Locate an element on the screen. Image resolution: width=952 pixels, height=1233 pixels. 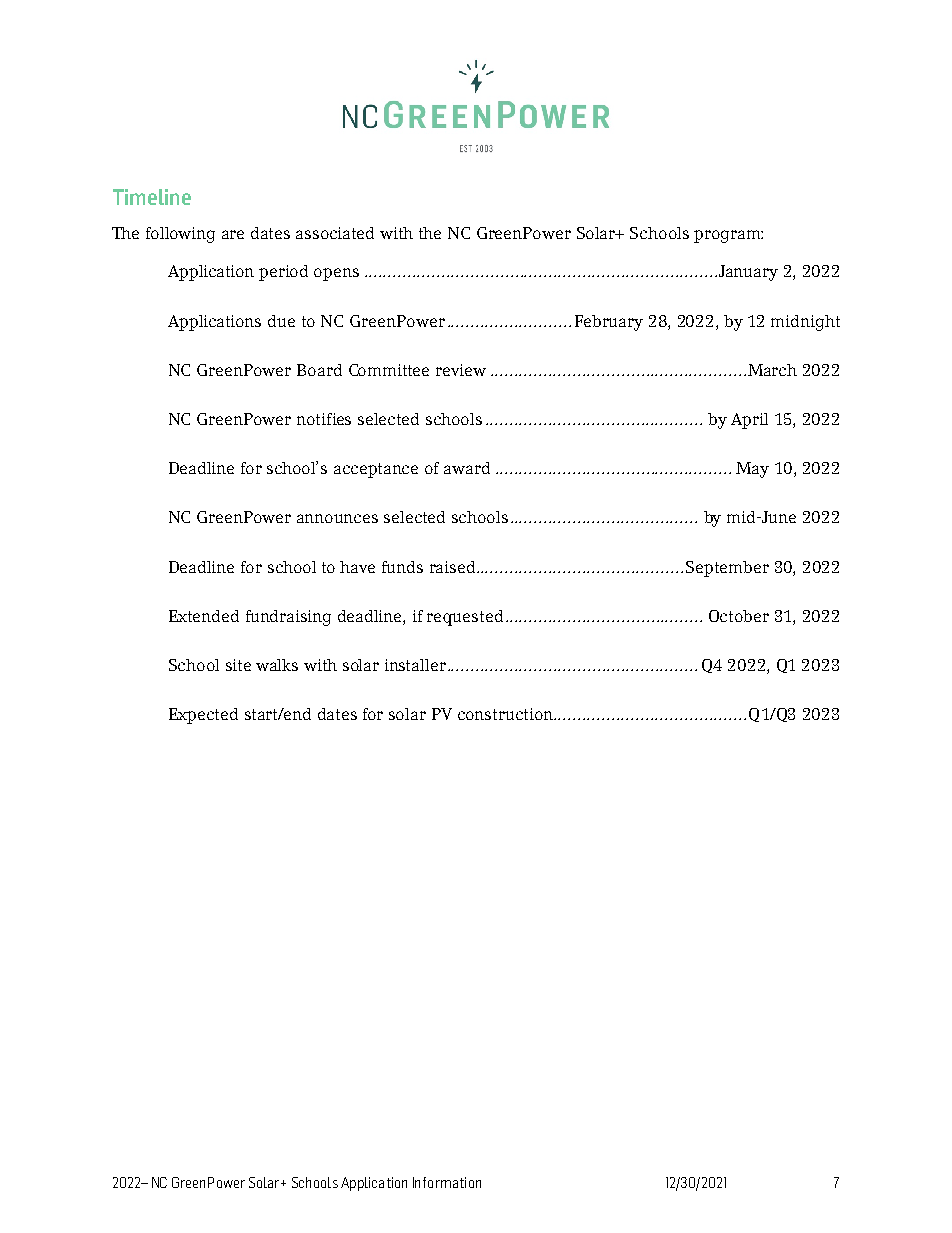
walks is located at coordinates (277, 665).
